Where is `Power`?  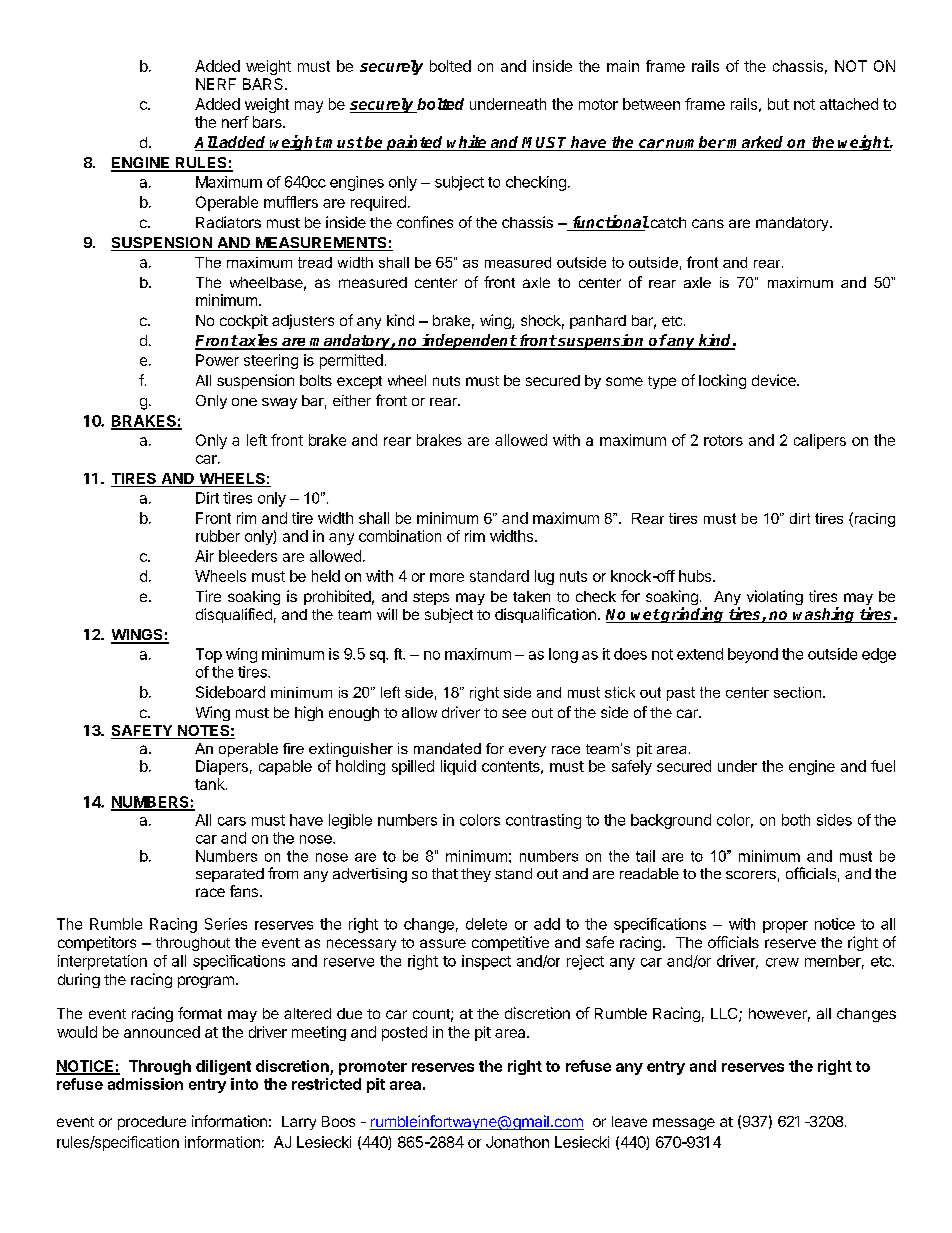
Power is located at coordinates (217, 360).
